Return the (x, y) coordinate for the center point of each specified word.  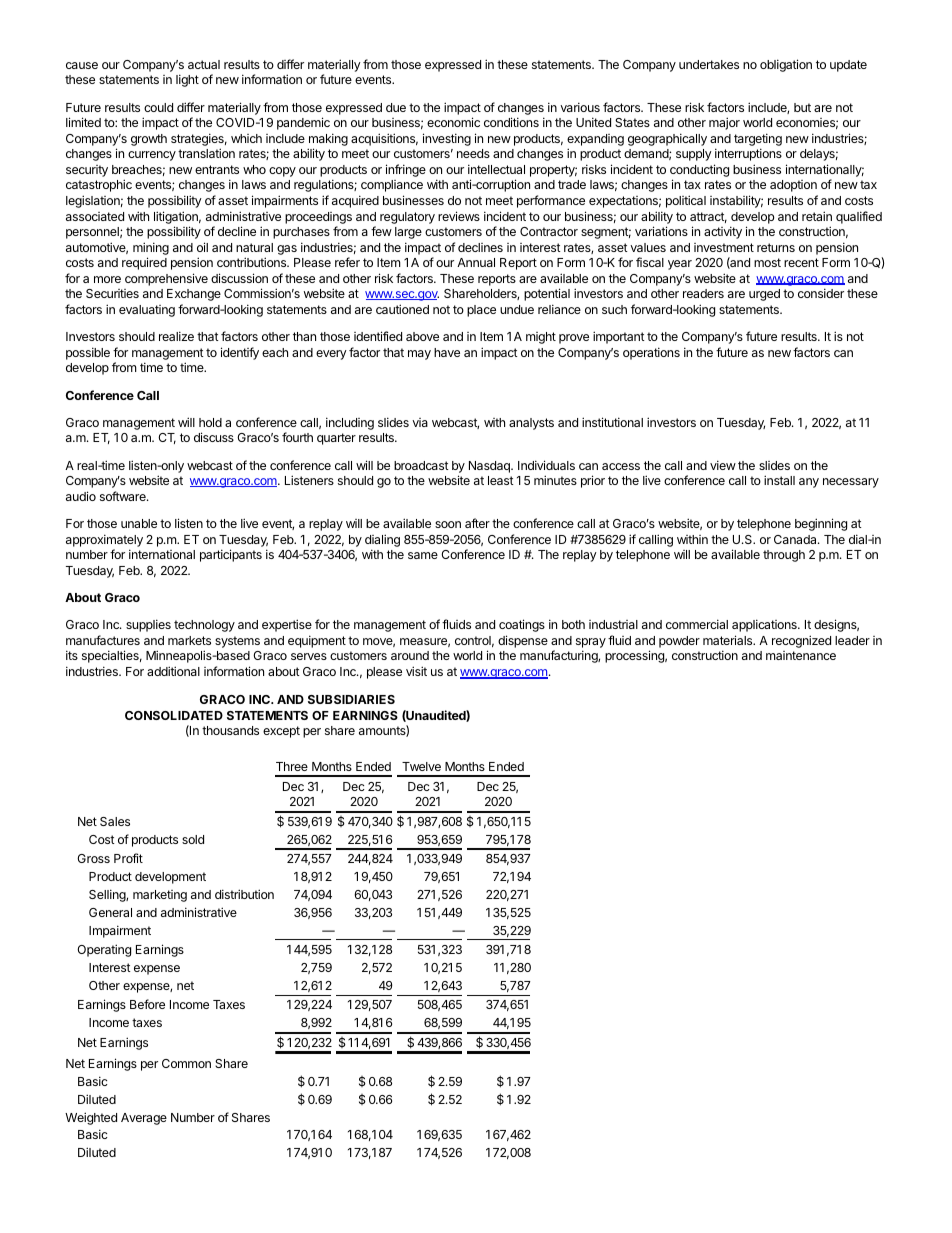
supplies (148, 625)
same (423, 555)
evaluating (147, 311)
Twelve (421, 766)
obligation (786, 65)
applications (765, 625)
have (447, 352)
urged (764, 295)
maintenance (801, 655)
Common (186, 1063)
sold (193, 839)
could (158, 107)
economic (453, 122)
